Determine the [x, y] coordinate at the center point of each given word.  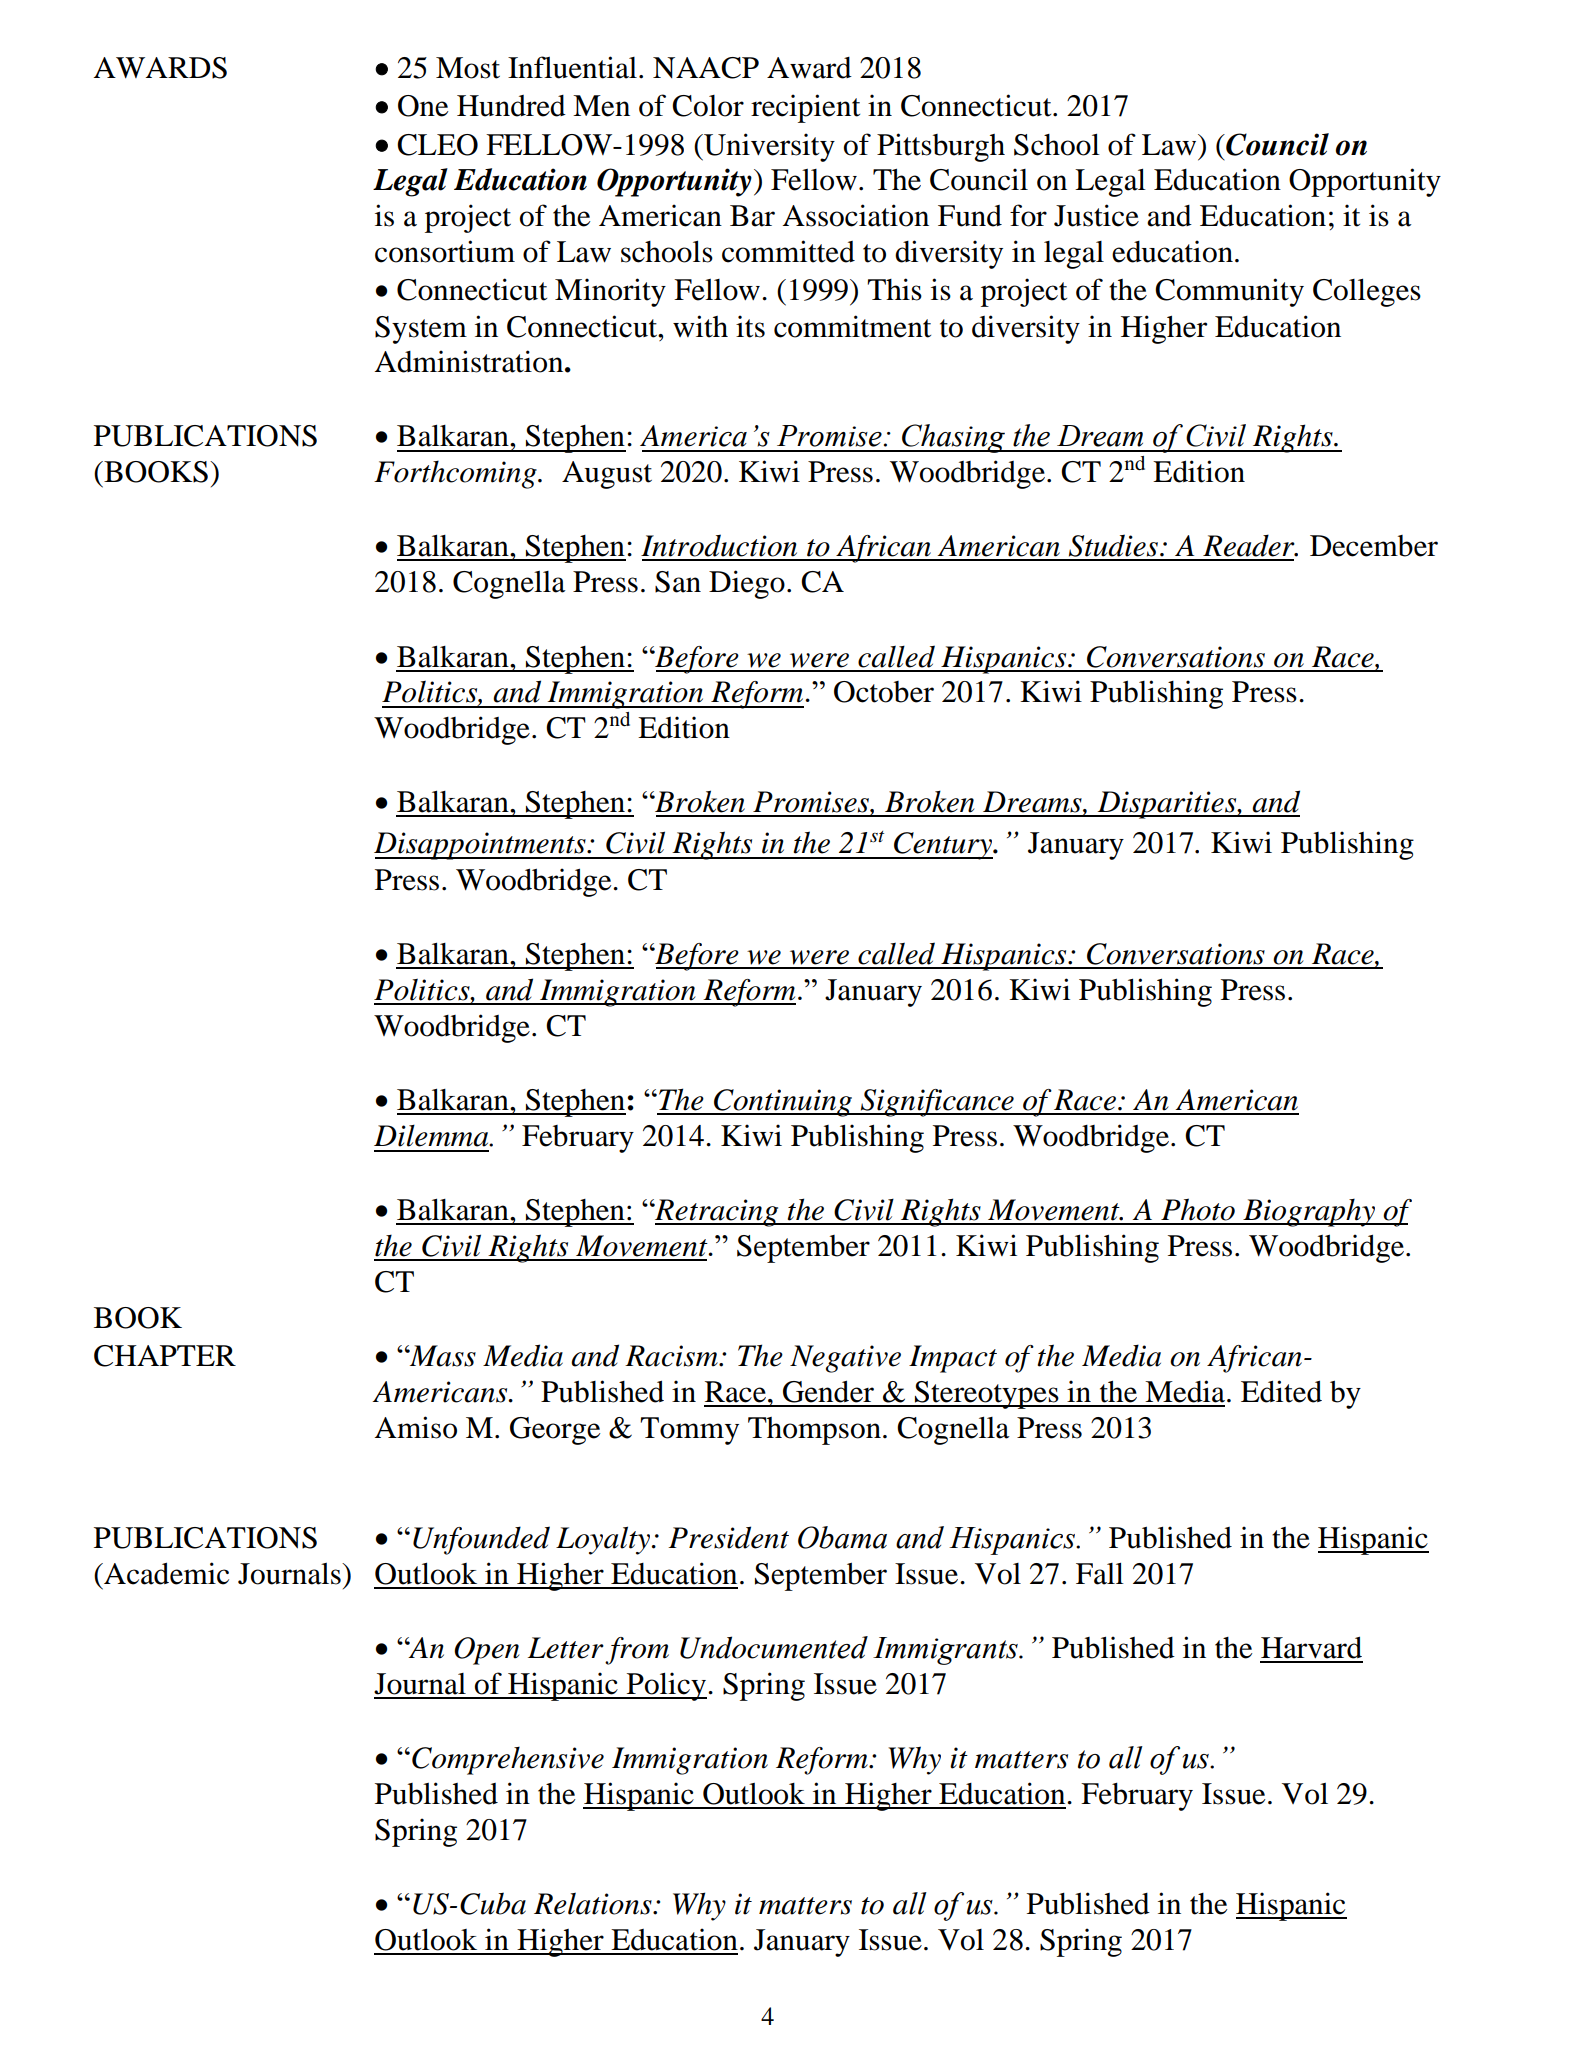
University [768, 147]
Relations [594, 1903]
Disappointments [481, 846]
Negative [845, 1359]
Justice [1096, 215]
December [1374, 546]
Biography [1309, 1212]
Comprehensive [508, 1760]
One [423, 106]
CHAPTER [165, 1356]
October [884, 692]
